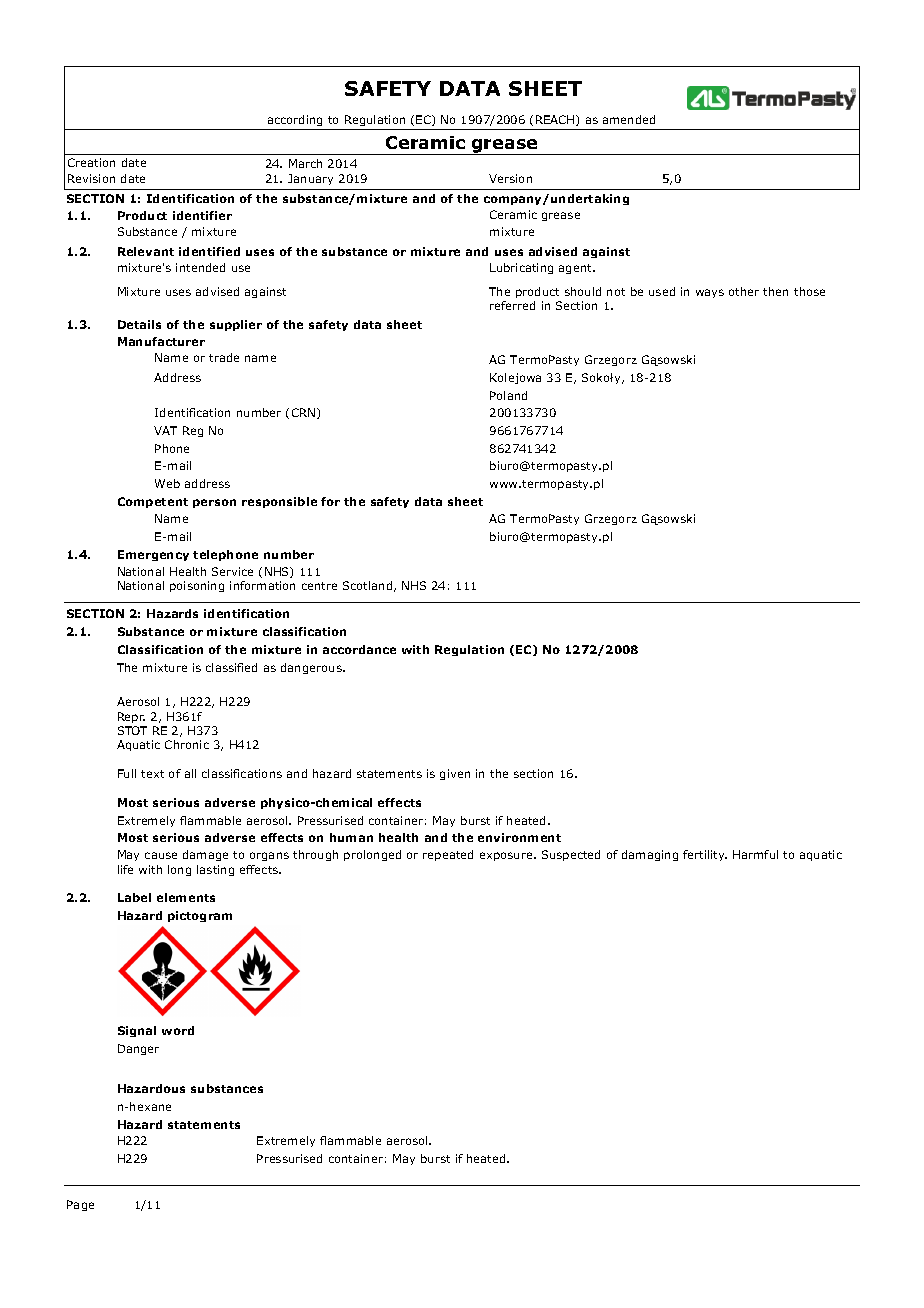  I want to click on classified, so click(231, 667).
